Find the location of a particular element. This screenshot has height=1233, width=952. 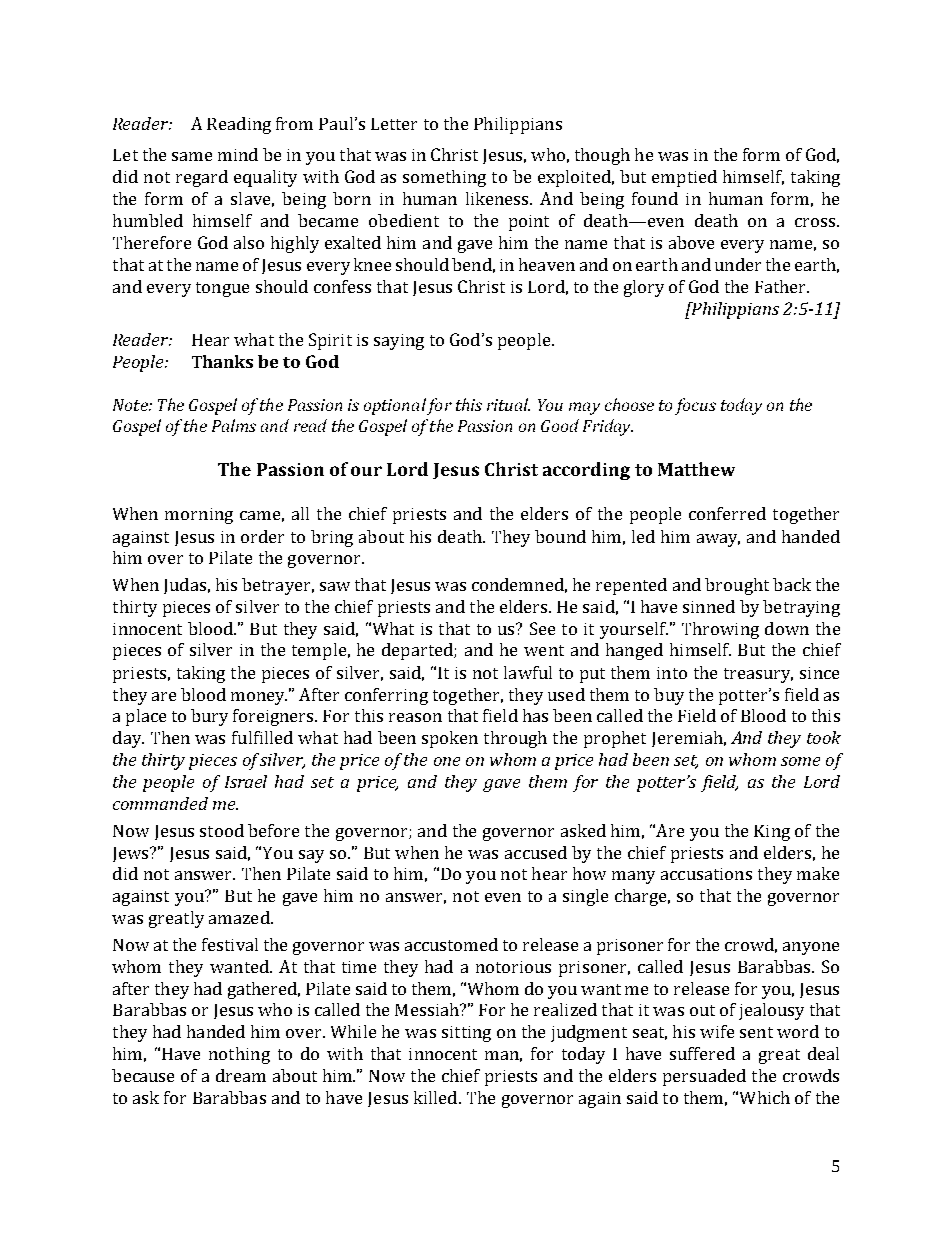

Palms is located at coordinates (234, 425).
